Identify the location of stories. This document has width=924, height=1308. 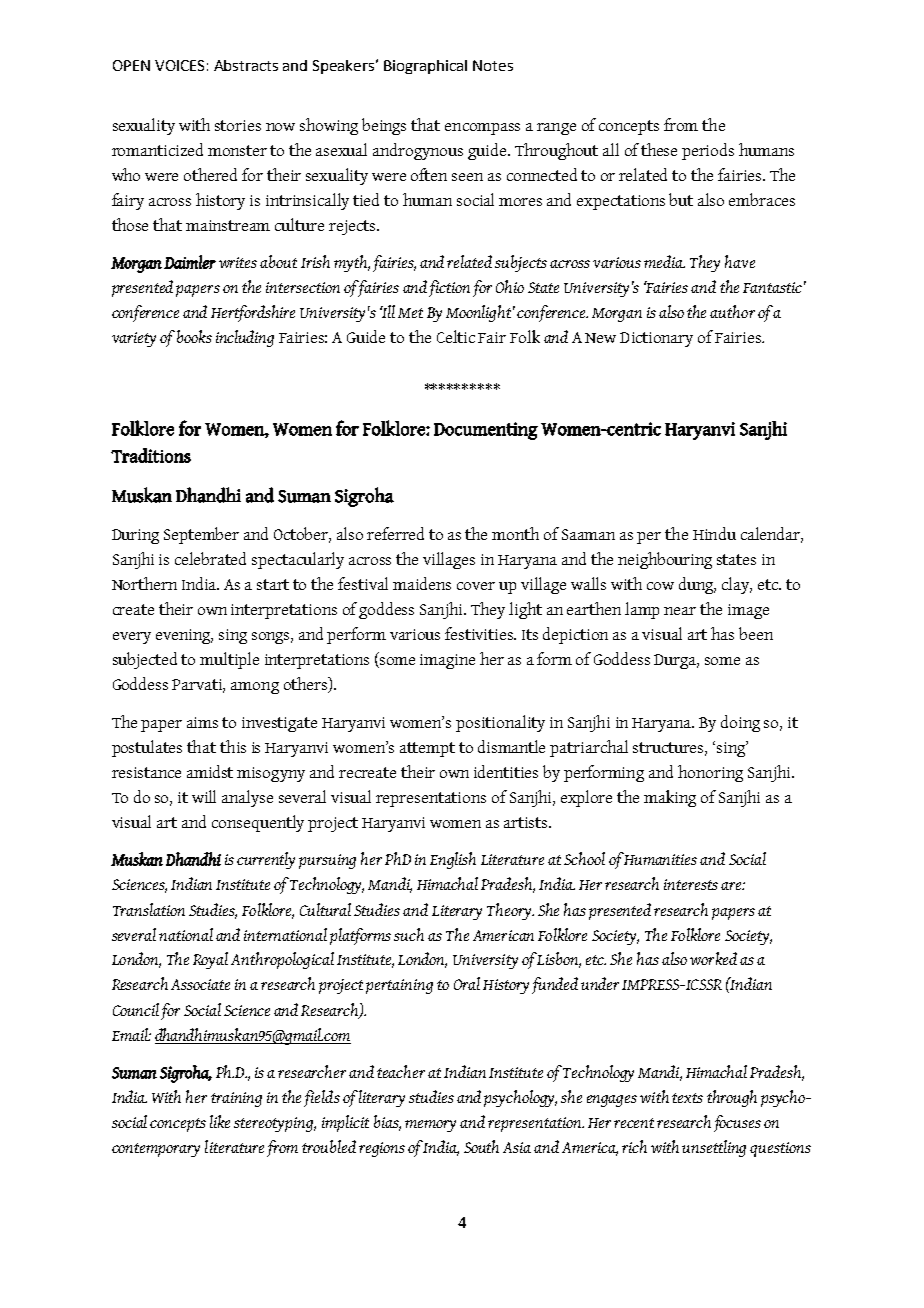
(238, 125).
